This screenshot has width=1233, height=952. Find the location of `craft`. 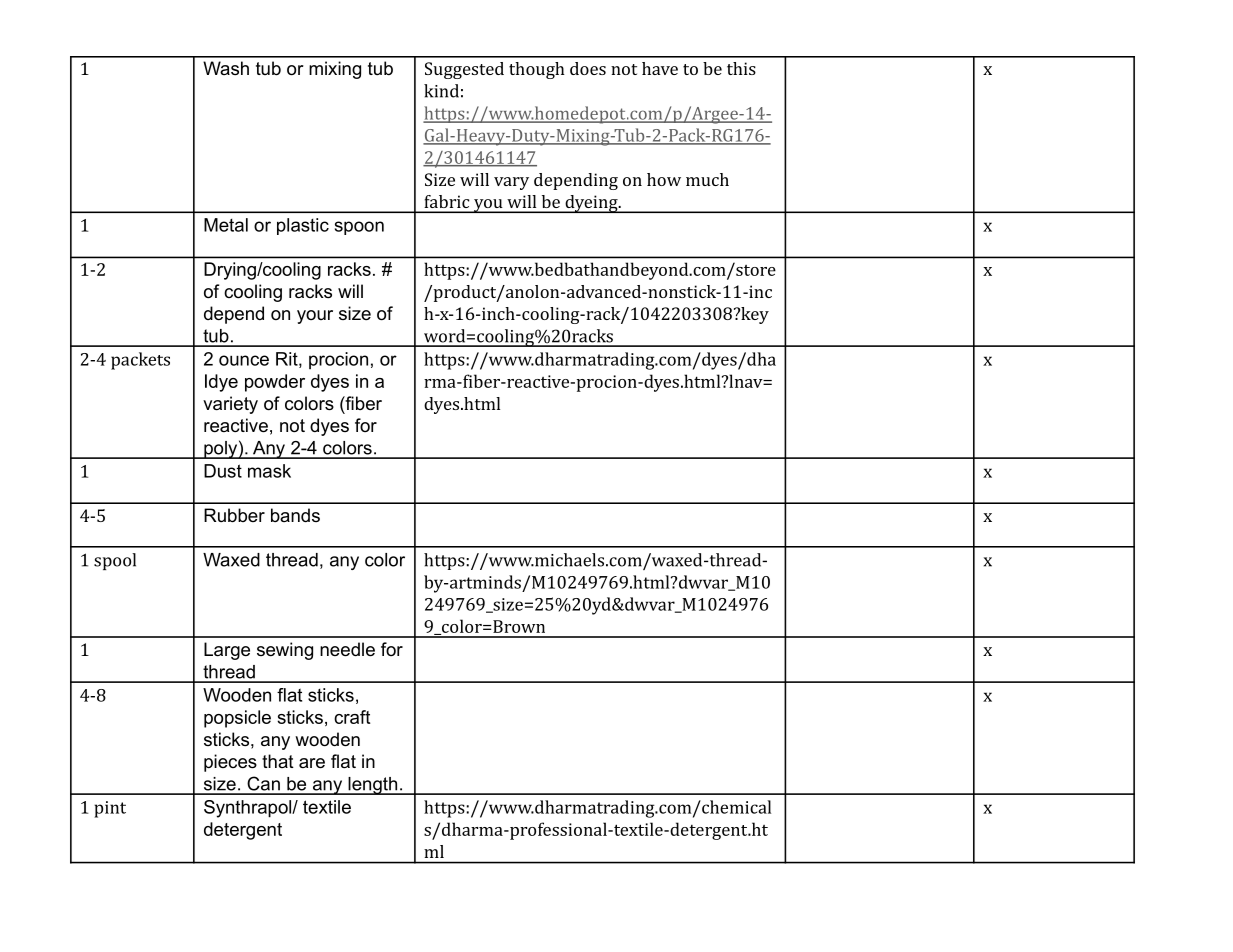

craft is located at coordinates (352, 717).
